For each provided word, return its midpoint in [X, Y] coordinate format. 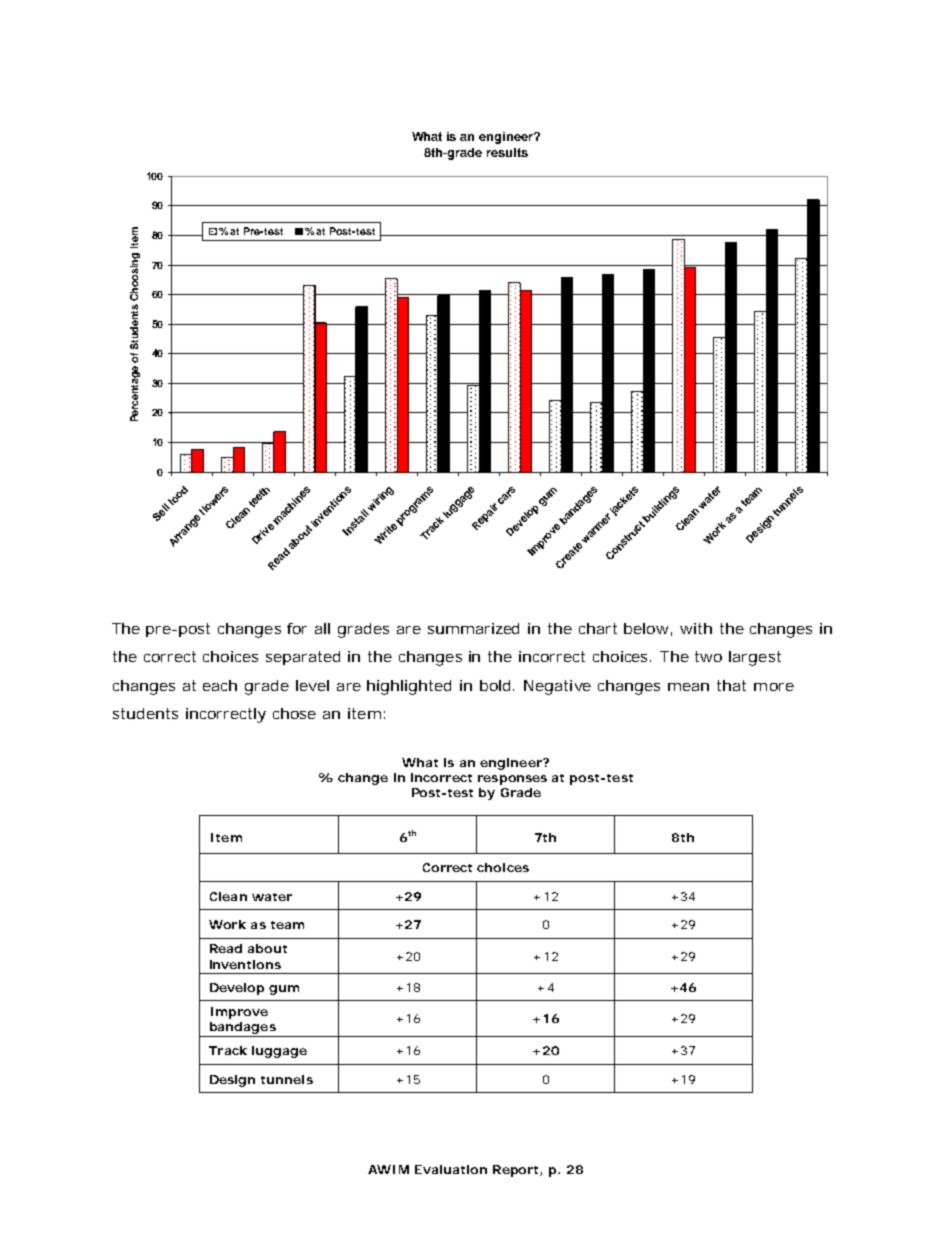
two [708, 656]
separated [303, 658]
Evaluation [451, 1169]
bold [497, 685]
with [696, 628]
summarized [473, 628]
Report [517, 1171]
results [507, 152]
